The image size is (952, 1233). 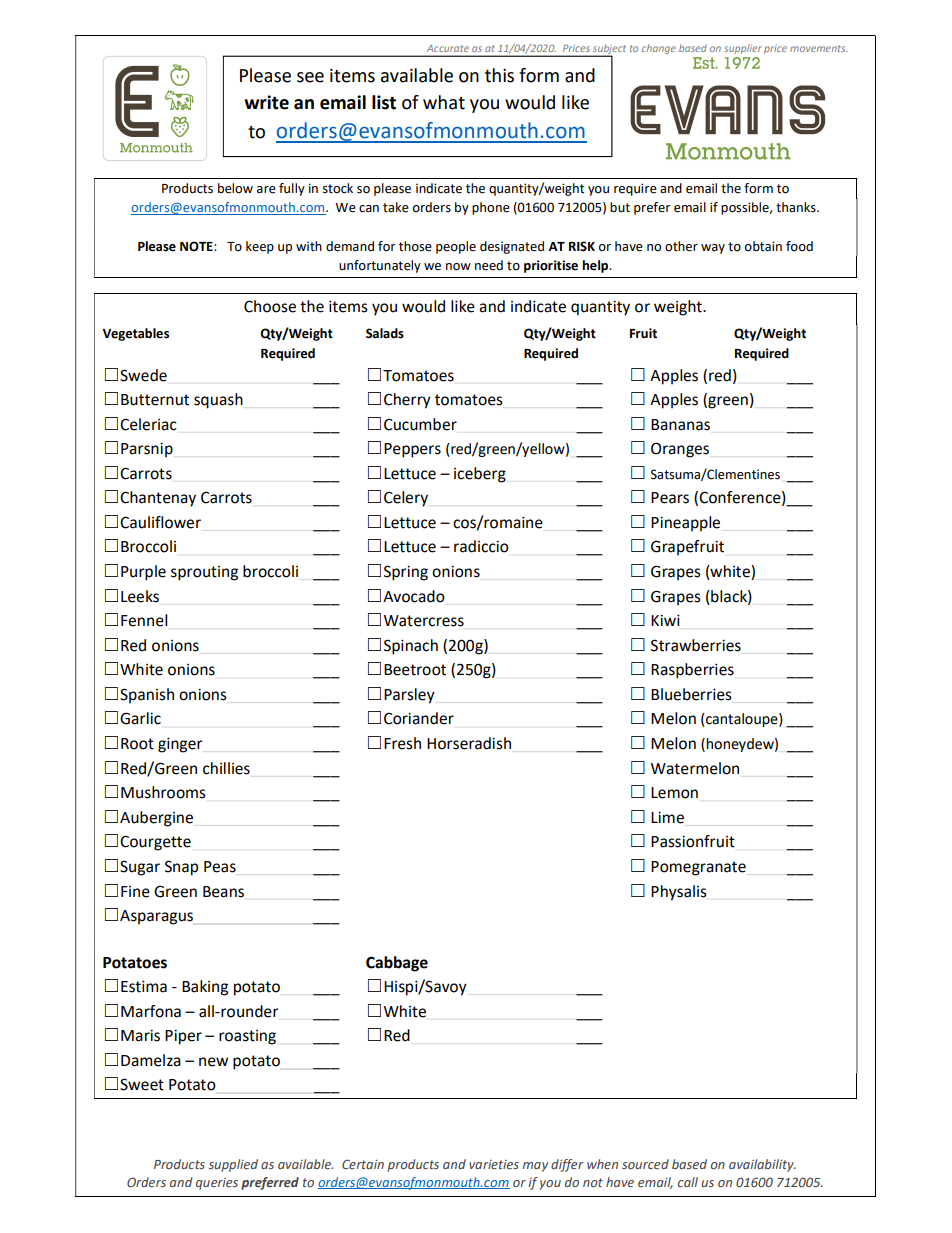 What do you see at coordinates (499, 75) in the screenshot?
I see `this` at bounding box center [499, 75].
